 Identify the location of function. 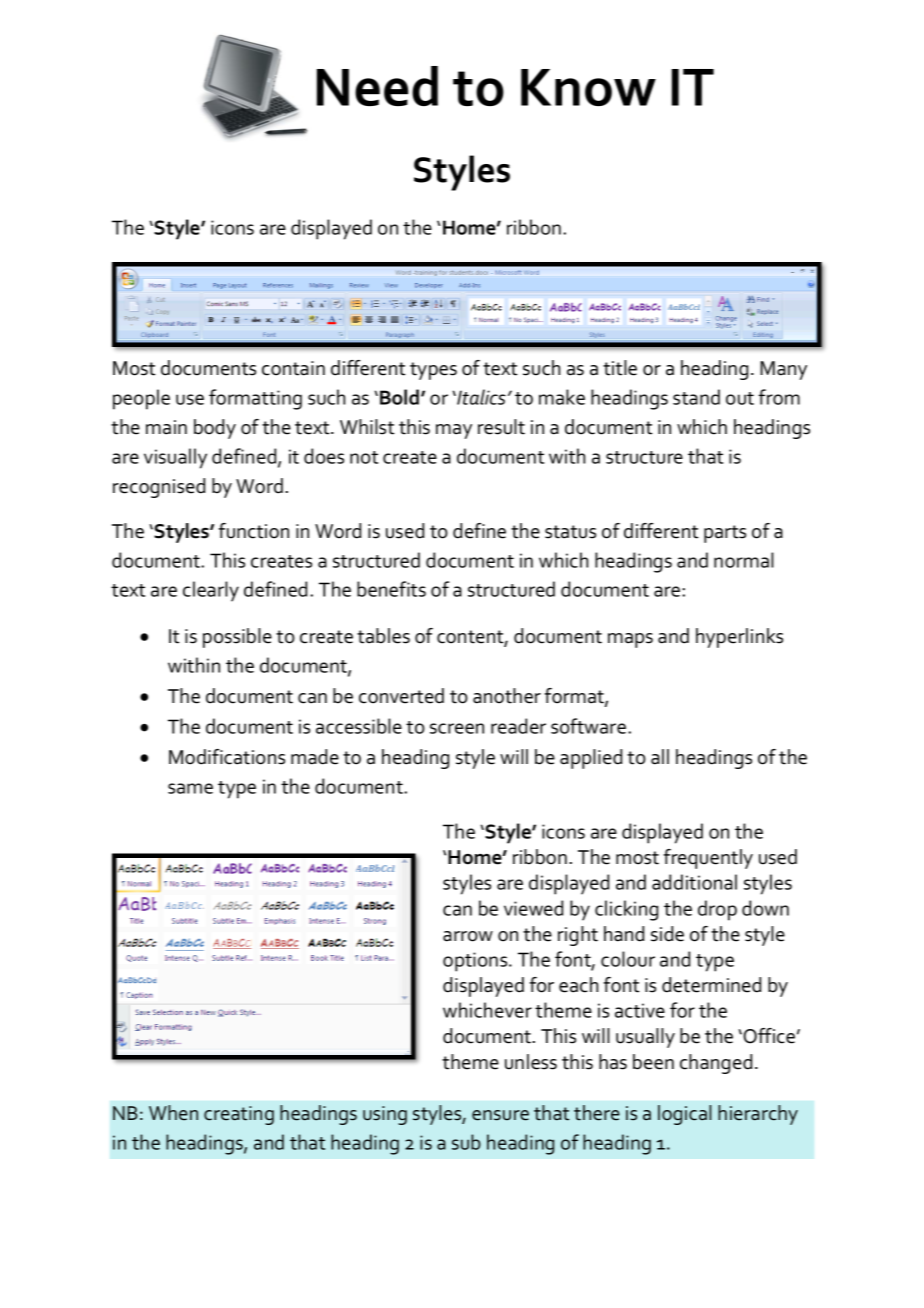
(254, 531).
